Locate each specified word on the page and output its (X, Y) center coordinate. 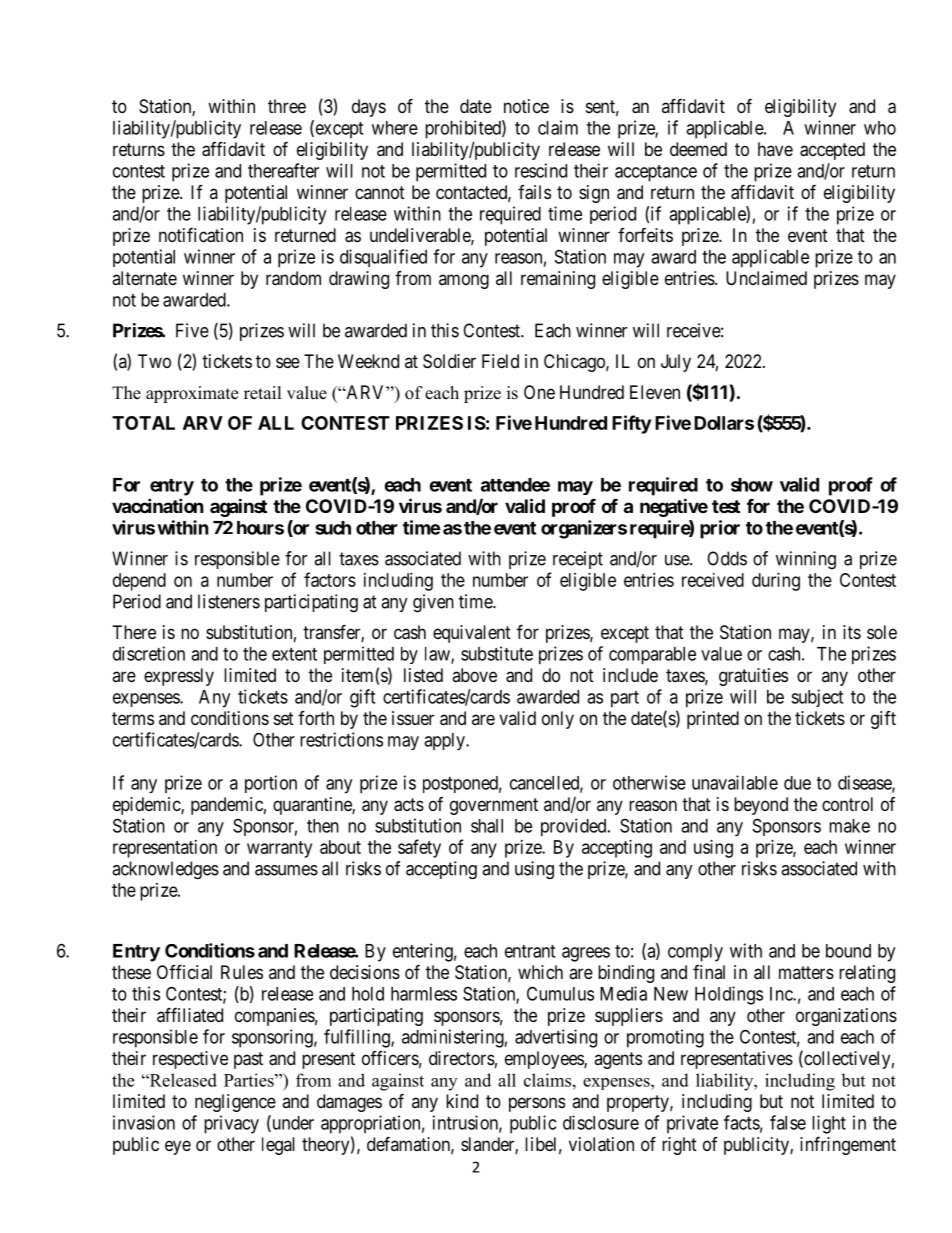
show (752, 485)
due (797, 783)
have (775, 149)
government (494, 806)
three (287, 106)
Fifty (631, 424)
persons (537, 1104)
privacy (231, 1124)
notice (526, 106)
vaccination (158, 505)
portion (271, 784)
